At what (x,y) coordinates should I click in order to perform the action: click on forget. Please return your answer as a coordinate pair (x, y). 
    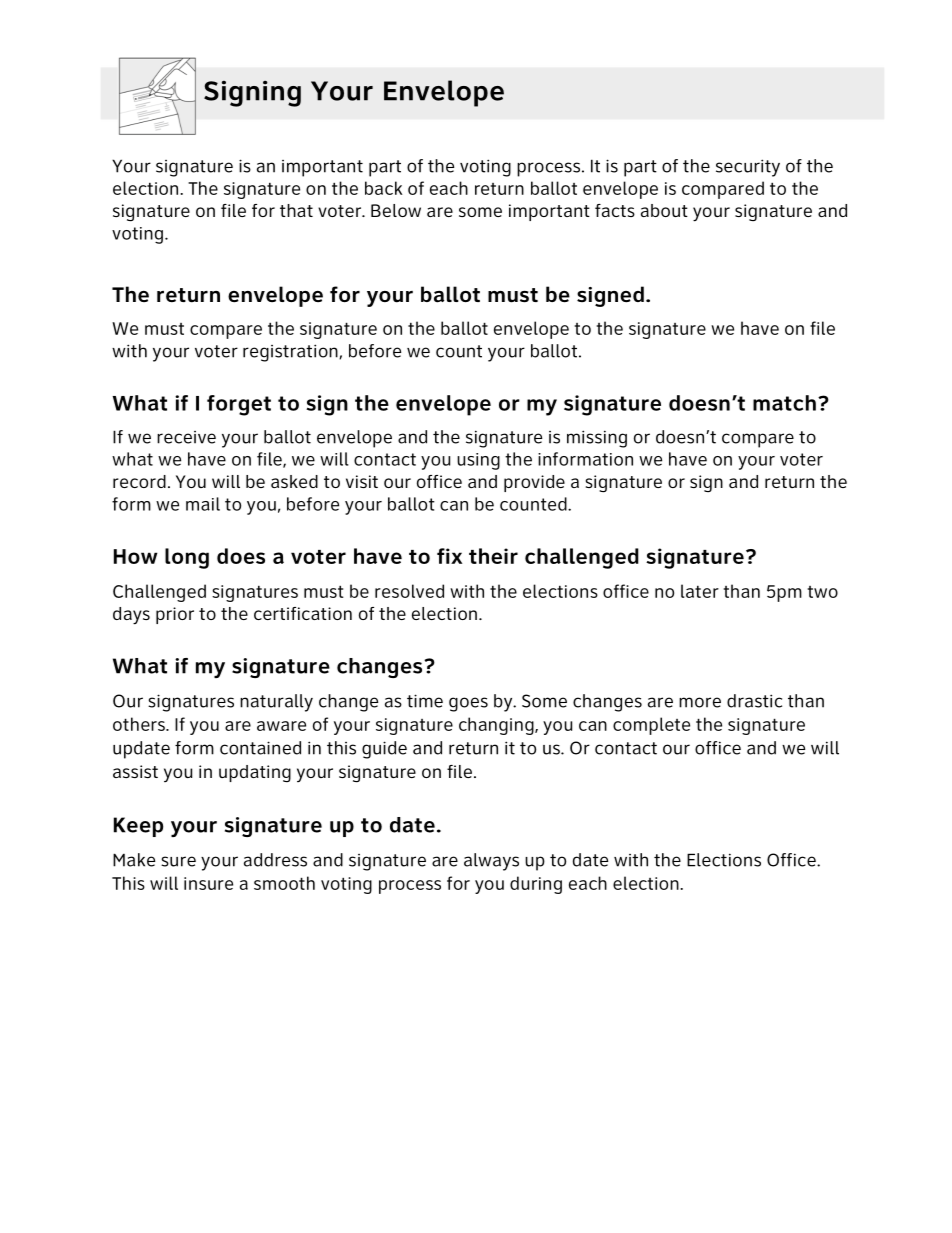
    Looking at the image, I should click on (239, 405).
